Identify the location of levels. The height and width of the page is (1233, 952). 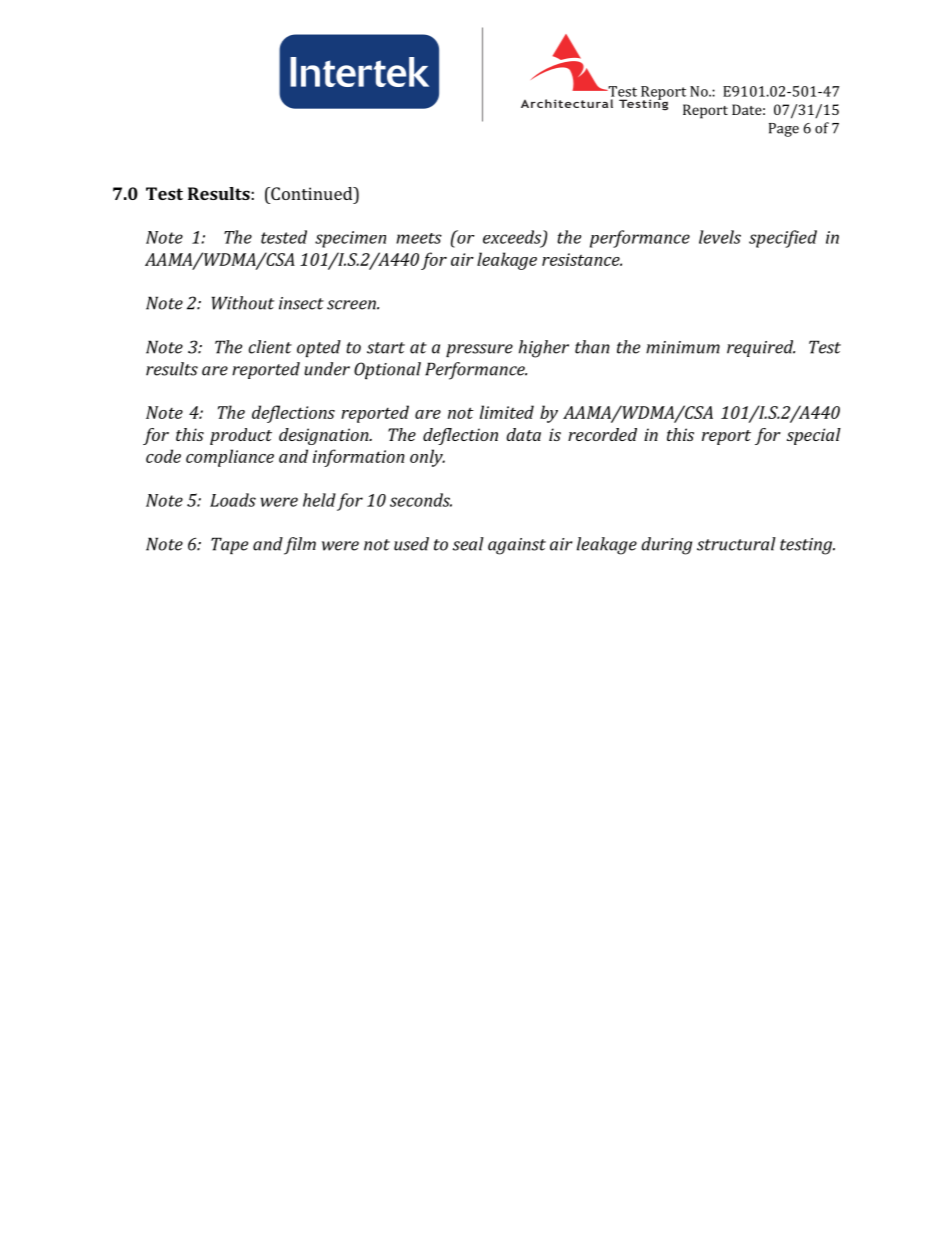
(720, 237).
